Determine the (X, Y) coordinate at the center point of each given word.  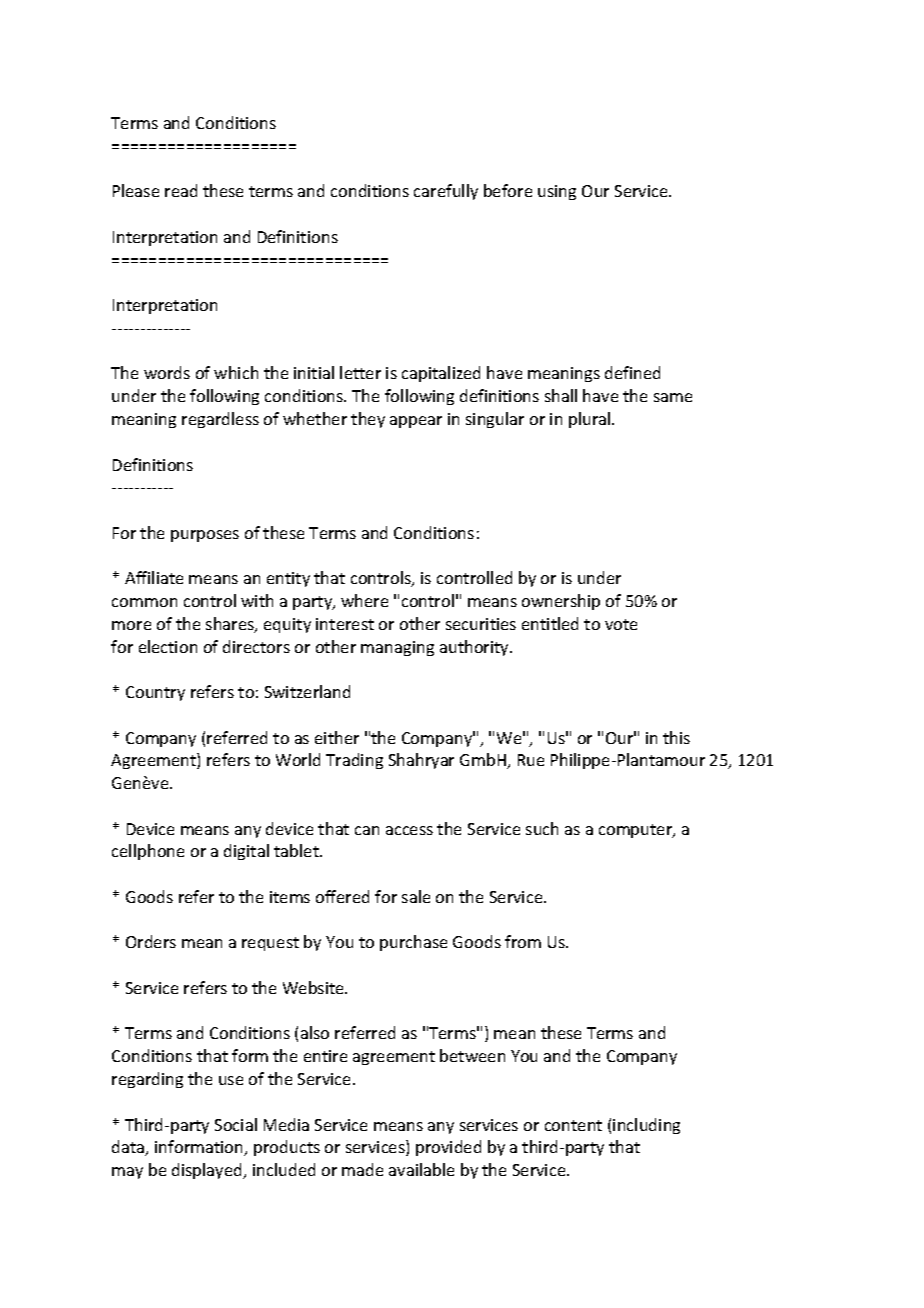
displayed (208, 1171)
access (409, 830)
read (181, 190)
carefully (446, 192)
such (542, 828)
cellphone (148, 852)
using (557, 192)
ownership (561, 602)
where (364, 600)
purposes (205, 536)
